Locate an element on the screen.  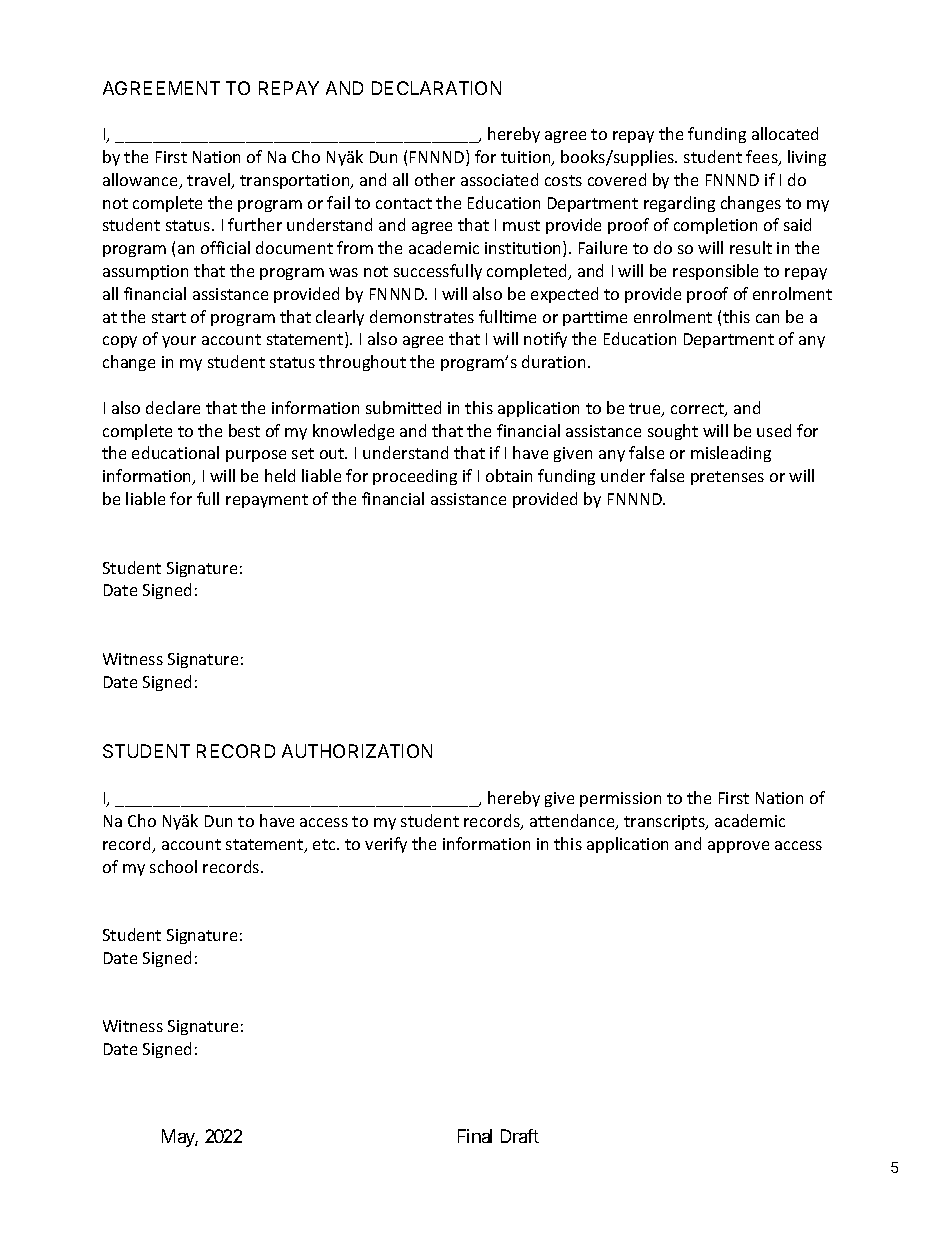
misleading is located at coordinates (731, 454).
